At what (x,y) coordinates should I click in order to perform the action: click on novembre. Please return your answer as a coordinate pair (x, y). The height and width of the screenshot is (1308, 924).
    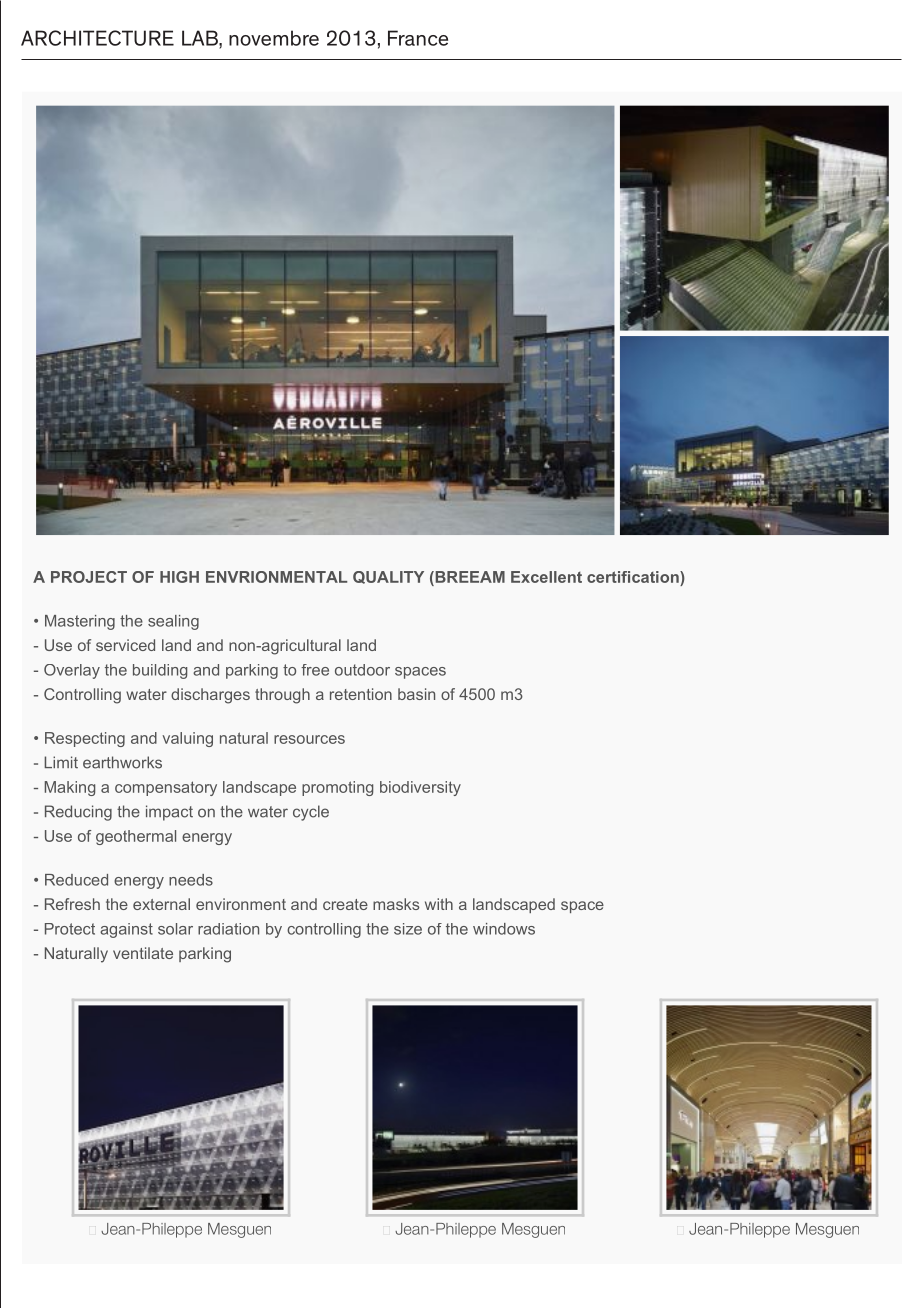
    Looking at the image, I should click on (274, 38).
